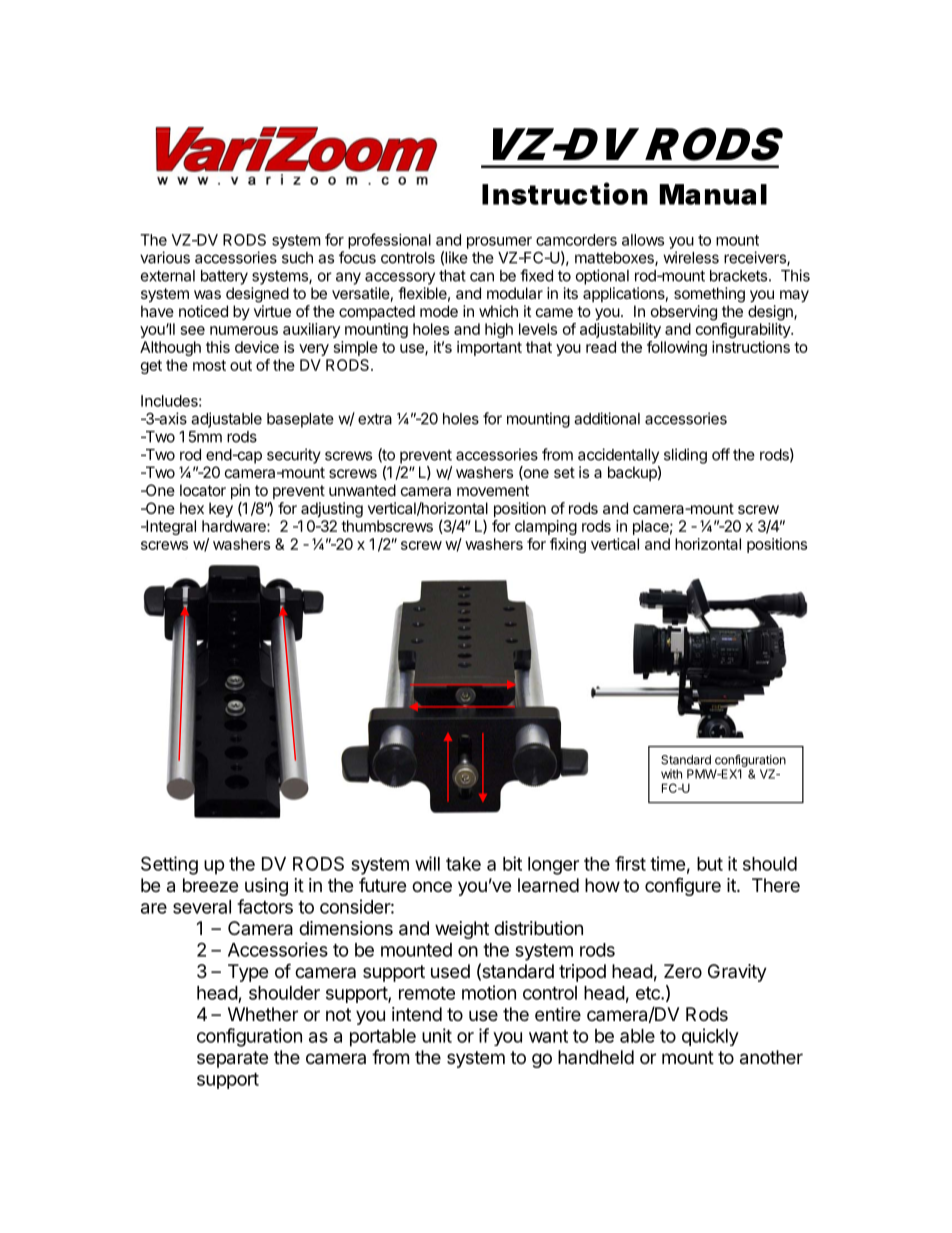  Describe the element at coordinates (671, 774) in the screenshot. I see `with` at that location.
